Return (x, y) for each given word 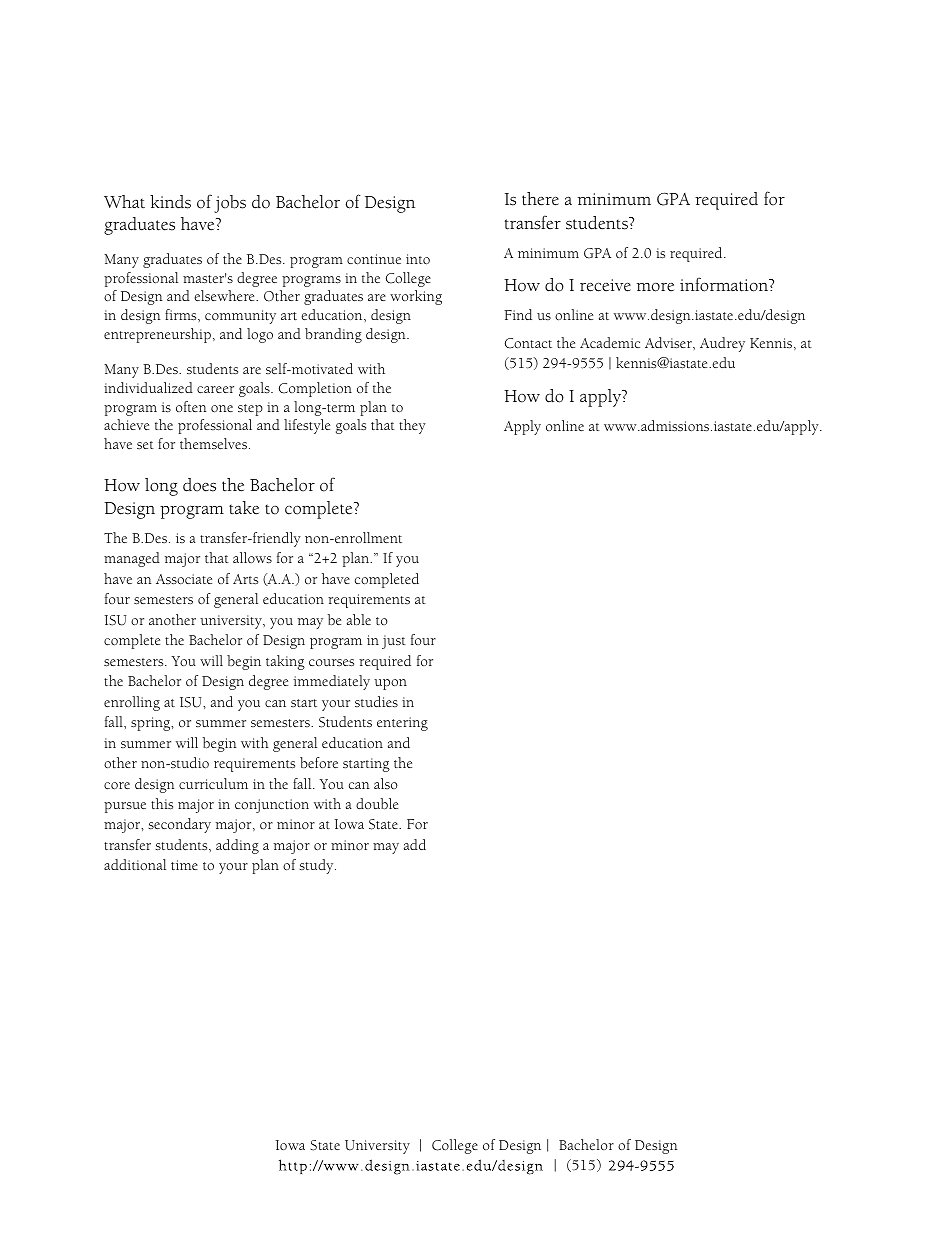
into (418, 259)
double (377, 803)
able (359, 619)
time (184, 865)
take (244, 508)
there (540, 199)
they (412, 426)
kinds (170, 202)
